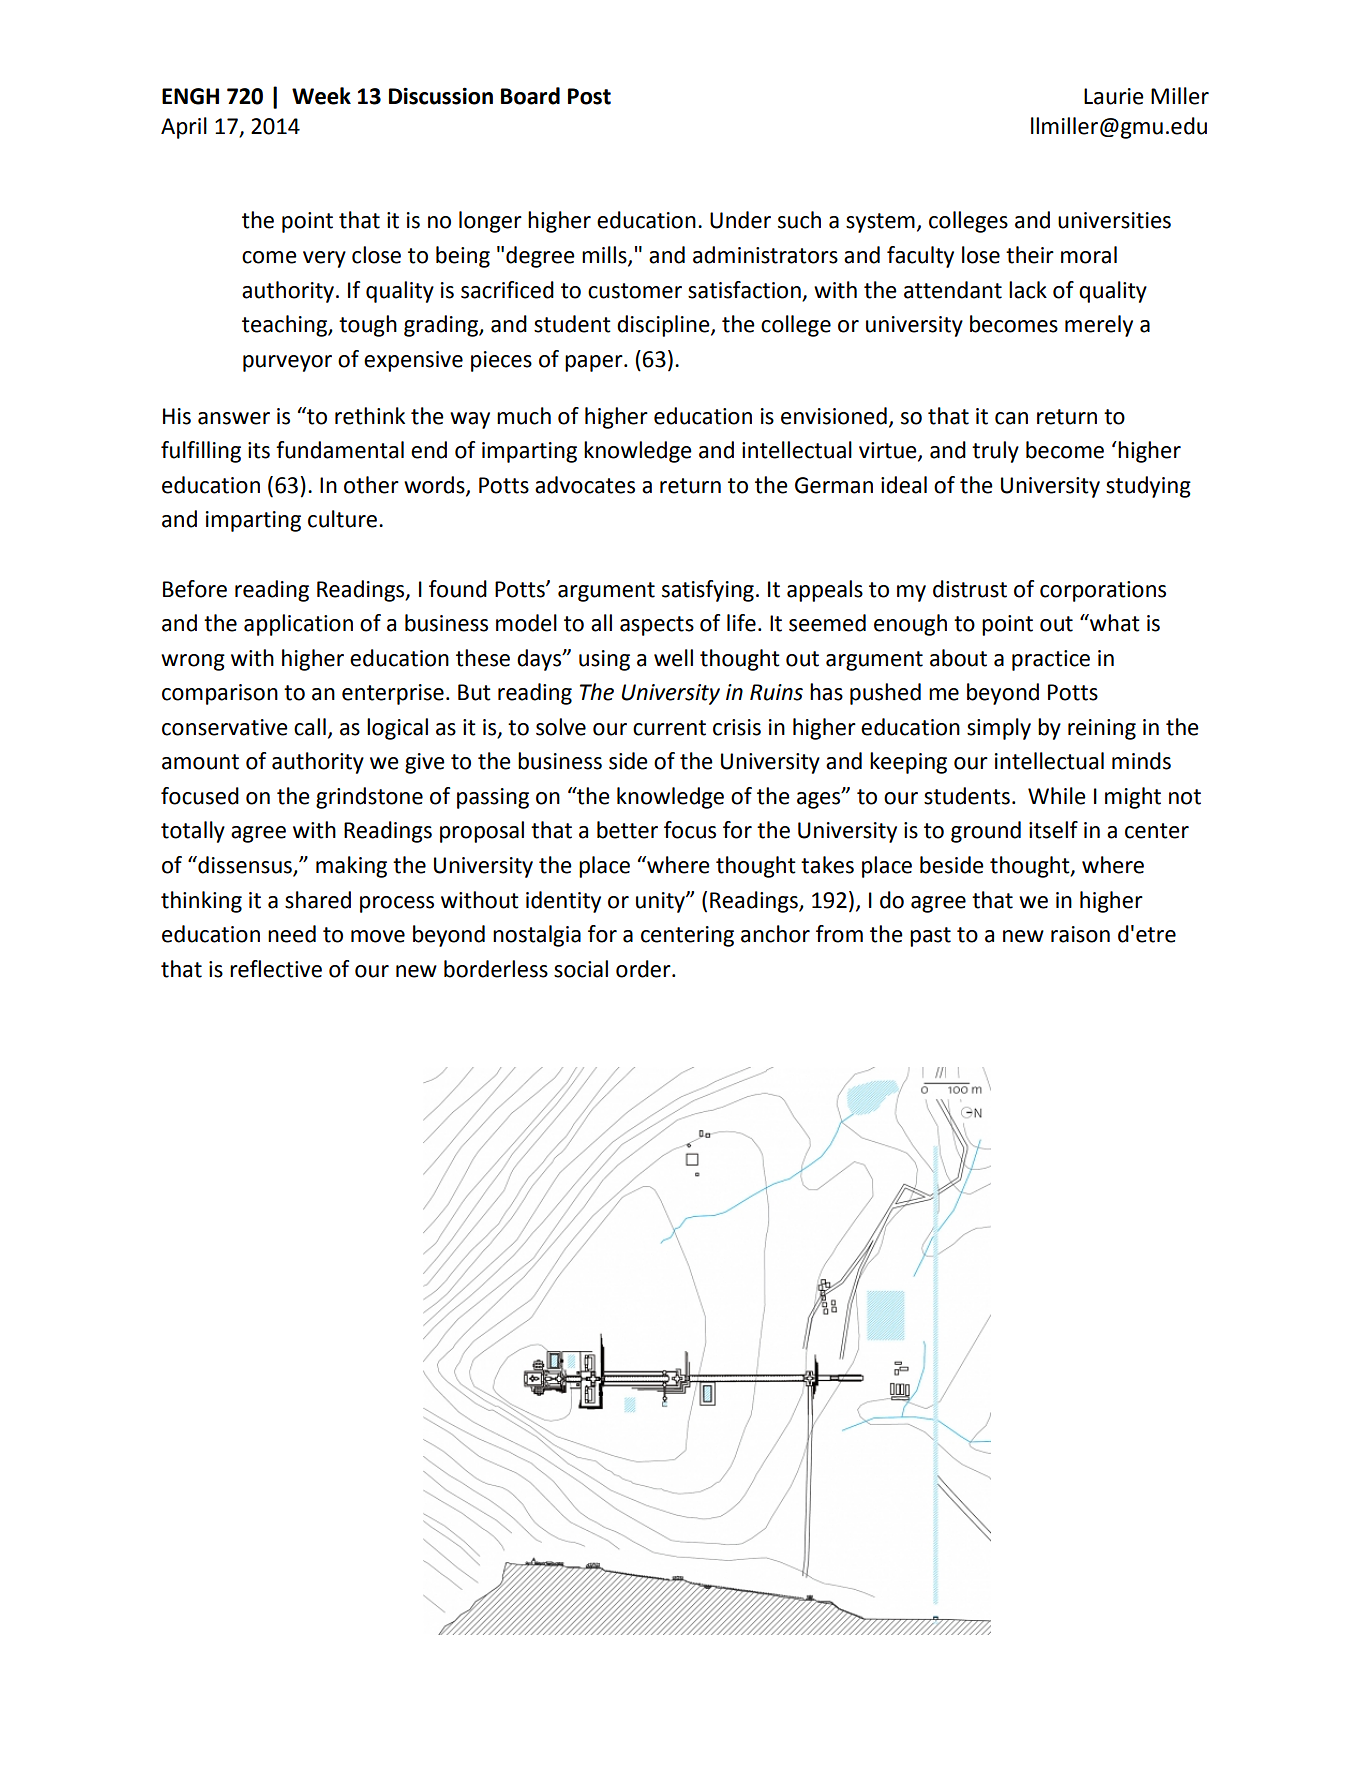 The width and height of the screenshot is (1370, 1773). Describe the element at coordinates (321, 96) in the screenshot. I see `Week` at that location.
